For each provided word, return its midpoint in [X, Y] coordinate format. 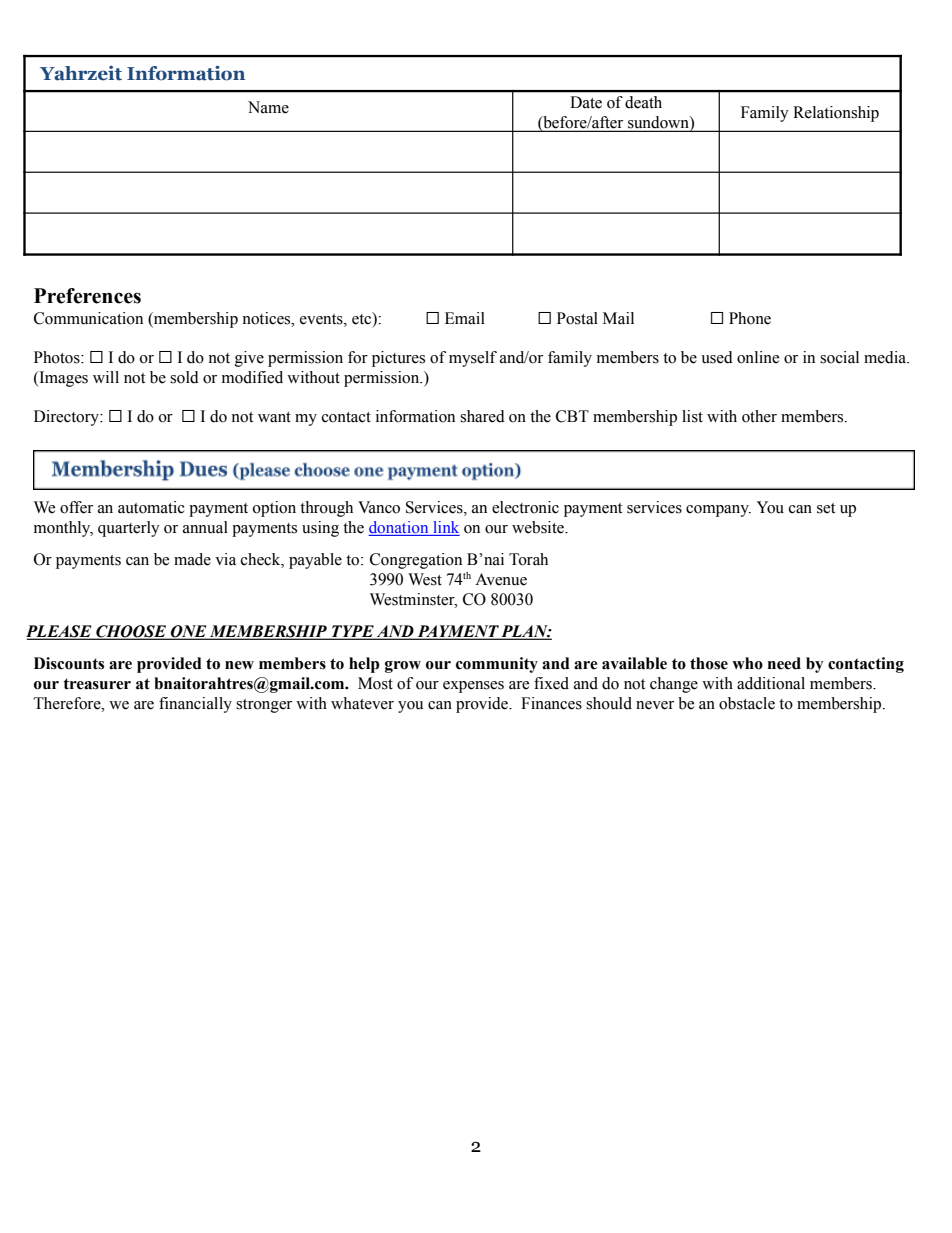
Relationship [836, 114]
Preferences [87, 296]
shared [482, 416]
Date [586, 102]
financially [195, 705]
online [758, 357]
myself [473, 359]
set [826, 508]
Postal [577, 318]
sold [184, 377]
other [759, 416]
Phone [750, 318]
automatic [151, 507]
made [192, 559]
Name [268, 107]
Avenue [501, 579]
